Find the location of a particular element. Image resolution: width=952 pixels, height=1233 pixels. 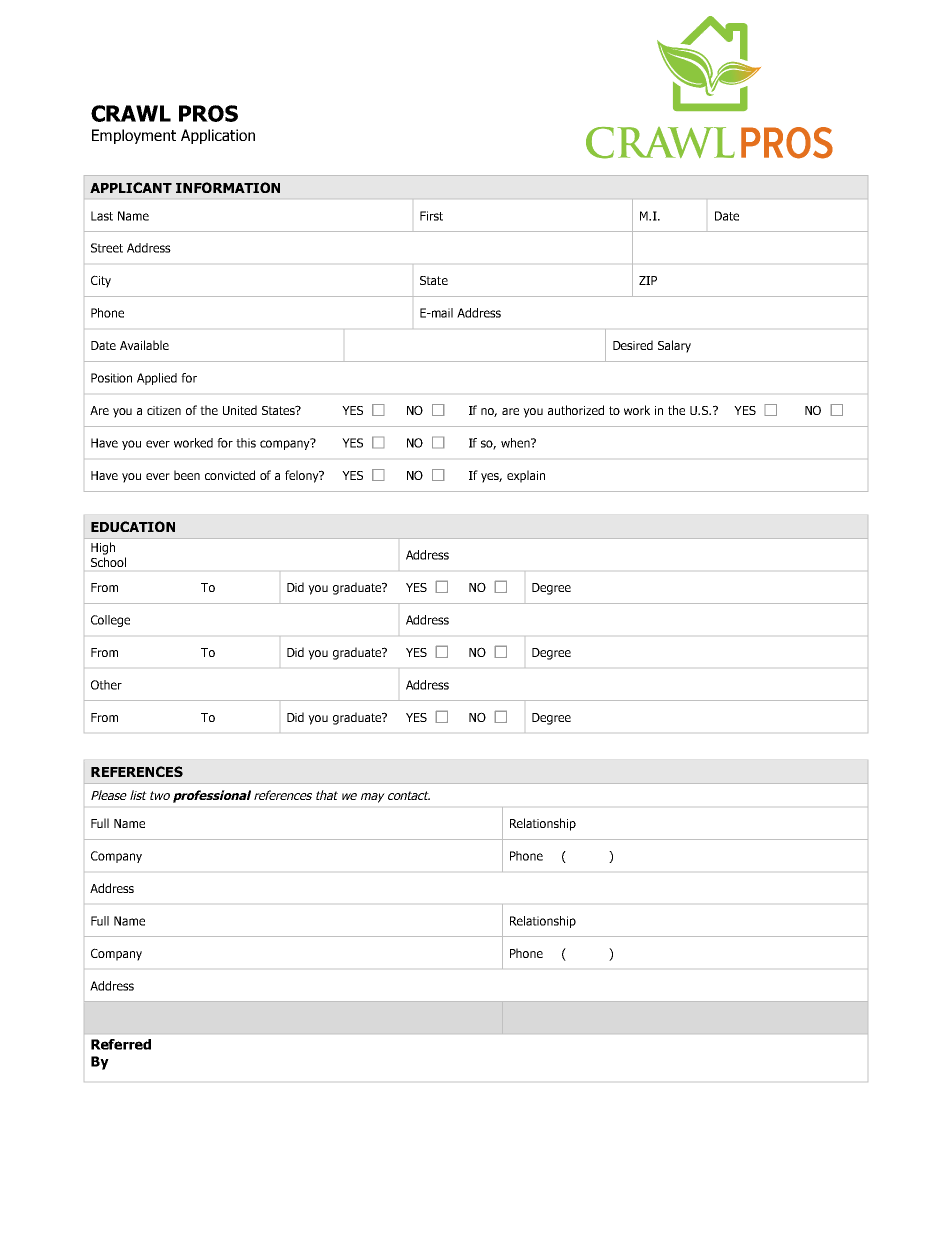

School is located at coordinates (108, 562).
